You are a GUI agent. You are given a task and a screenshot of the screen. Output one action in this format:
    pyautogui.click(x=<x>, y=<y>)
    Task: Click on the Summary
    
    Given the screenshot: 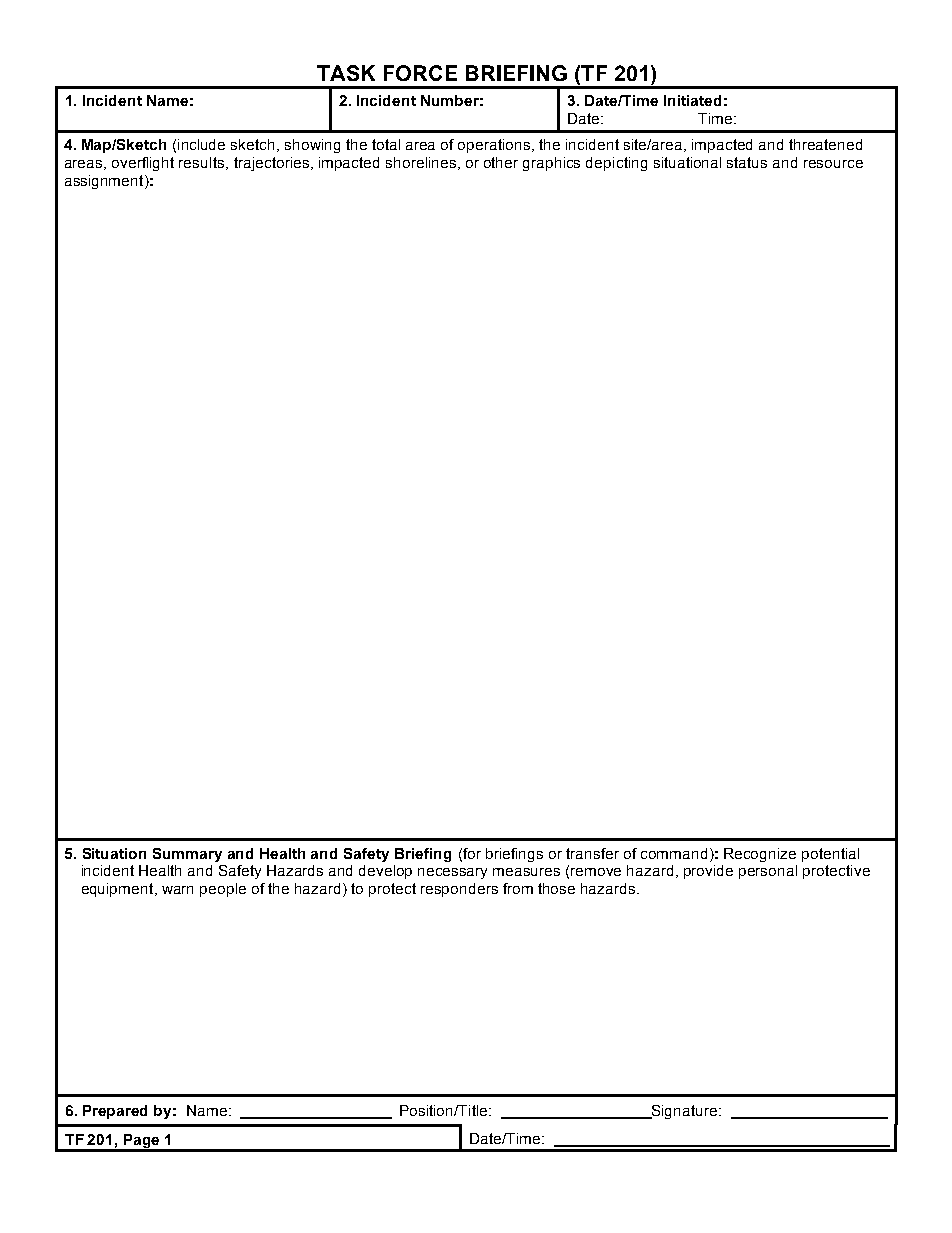 What is the action you would take?
    pyautogui.click(x=187, y=855)
